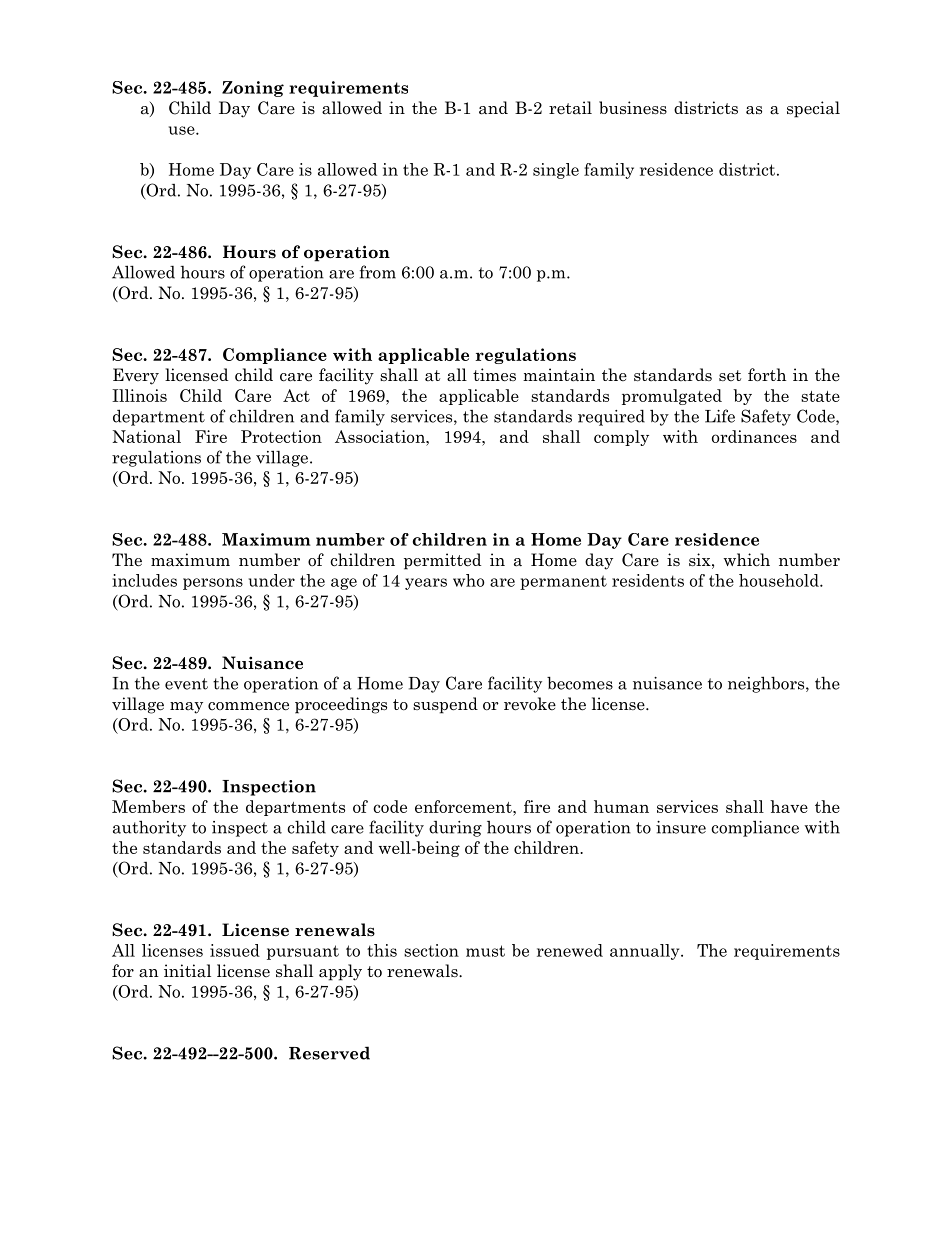 This screenshot has width=952, height=1233. What do you see at coordinates (464, 806) in the screenshot?
I see `enforcement` at bounding box center [464, 806].
